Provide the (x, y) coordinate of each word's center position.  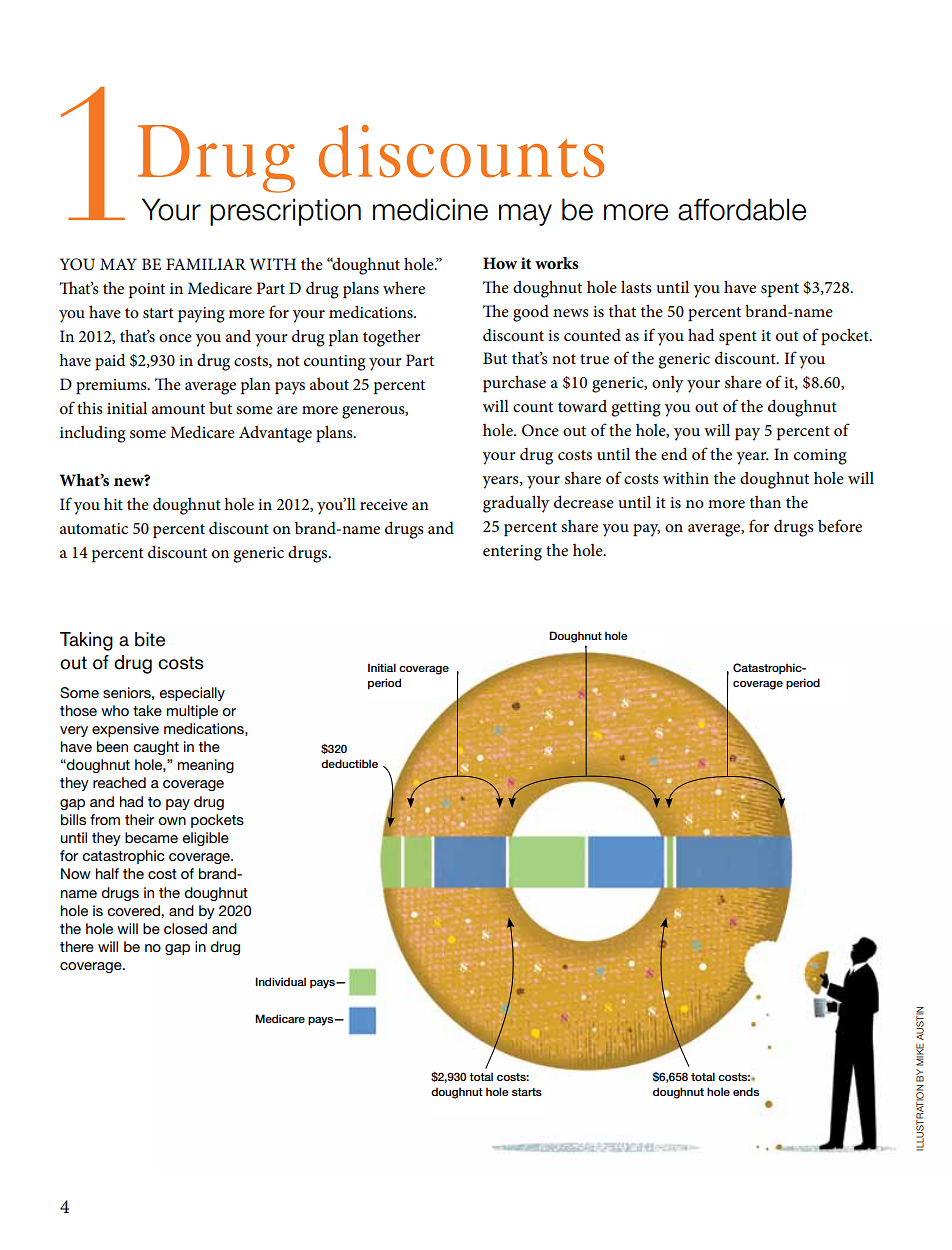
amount (178, 409)
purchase (514, 384)
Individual (280, 981)
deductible (349, 763)
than (765, 502)
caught (156, 748)
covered (134, 910)
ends (746, 1091)
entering (512, 553)
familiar (206, 264)
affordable (742, 209)
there (77, 946)
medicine (430, 209)
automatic (94, 528)
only (667, 384)
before (840, 525)
